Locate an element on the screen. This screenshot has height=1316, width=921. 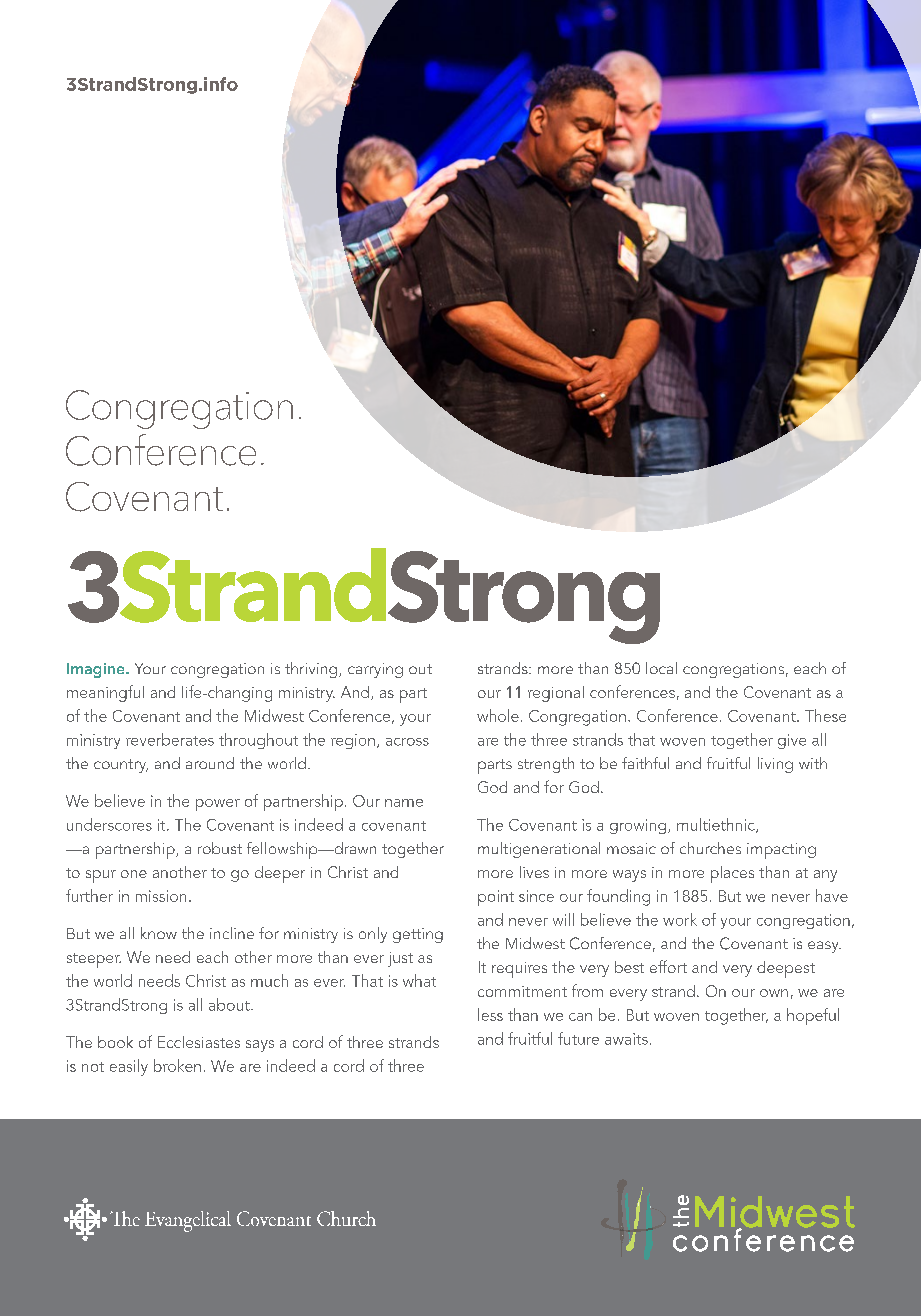
awaits is located at coordinates (626, 1039).
